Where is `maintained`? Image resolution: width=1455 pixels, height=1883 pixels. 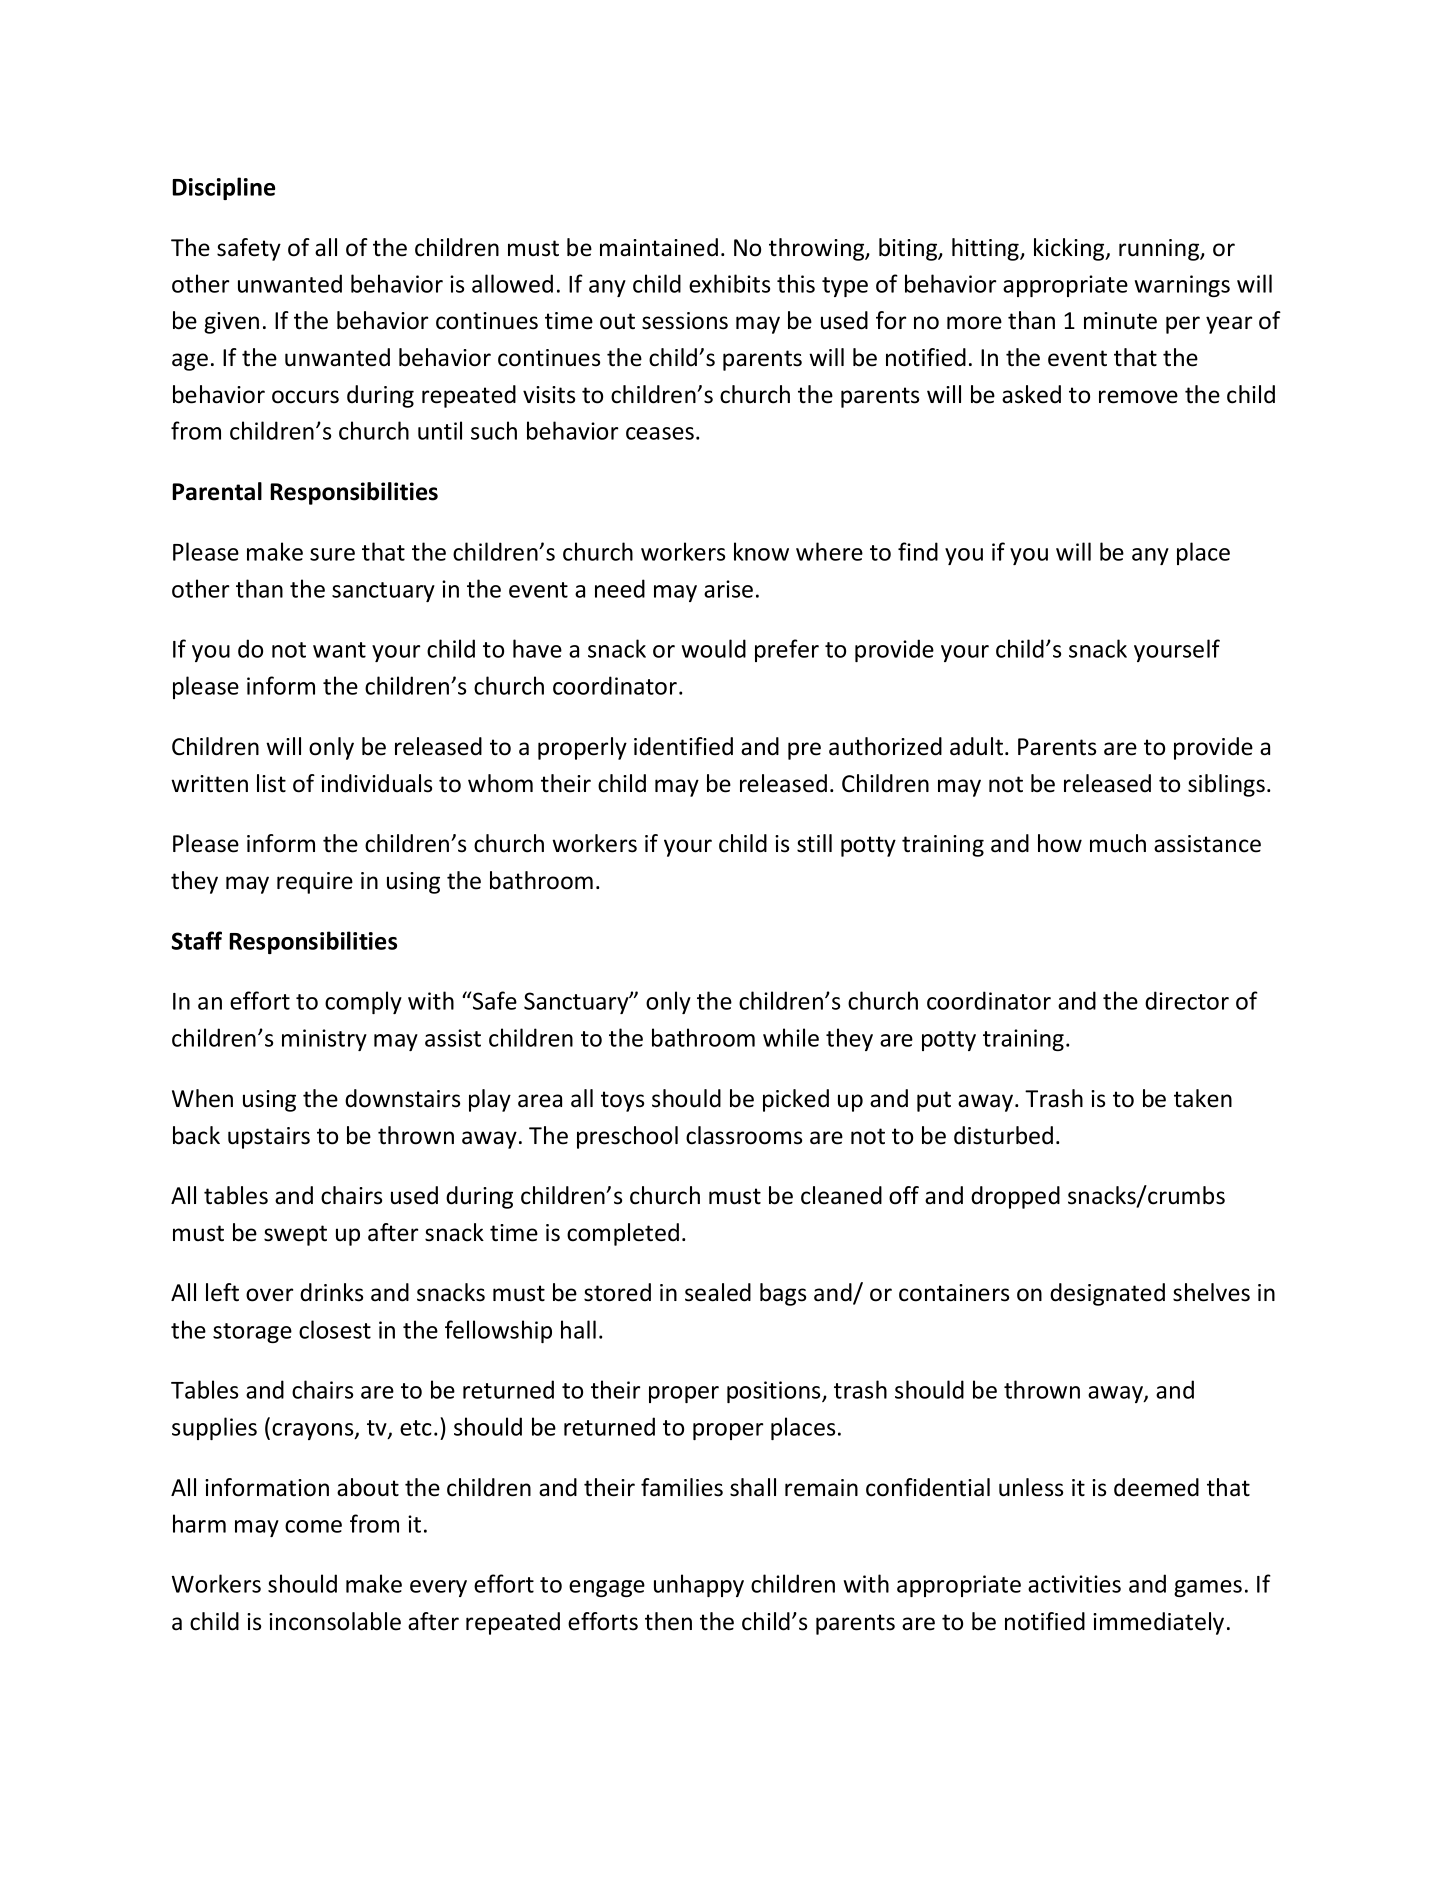 maintained is located at coordinates (659, 247).
